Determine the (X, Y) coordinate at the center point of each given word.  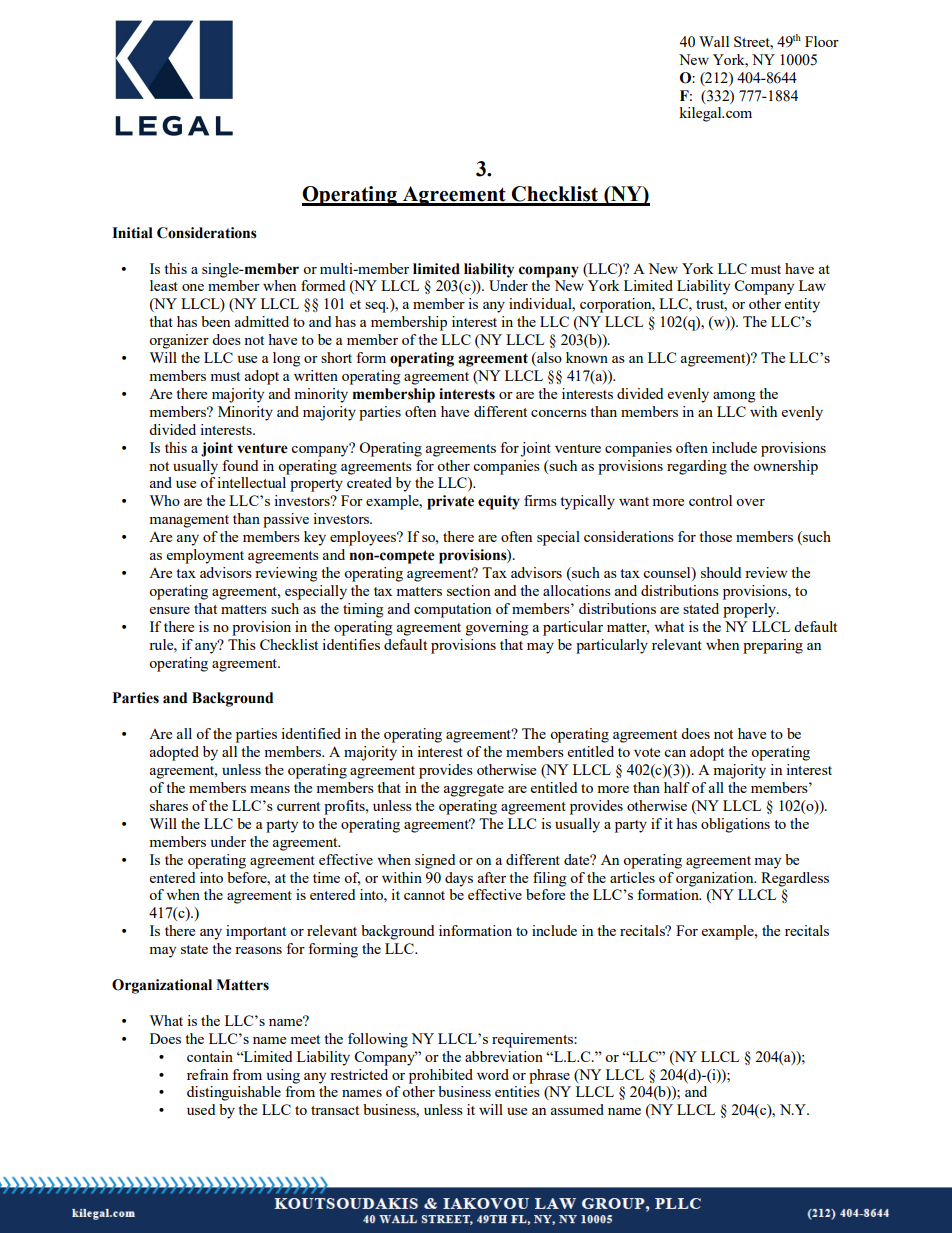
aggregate (474, 790)
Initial (132, 233)
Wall (714, 41)
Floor (822, 41)
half (677, 787)
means (270, 789)
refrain (207, 1074)
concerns (559, 413)
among (734, 397)
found (240, 465)
